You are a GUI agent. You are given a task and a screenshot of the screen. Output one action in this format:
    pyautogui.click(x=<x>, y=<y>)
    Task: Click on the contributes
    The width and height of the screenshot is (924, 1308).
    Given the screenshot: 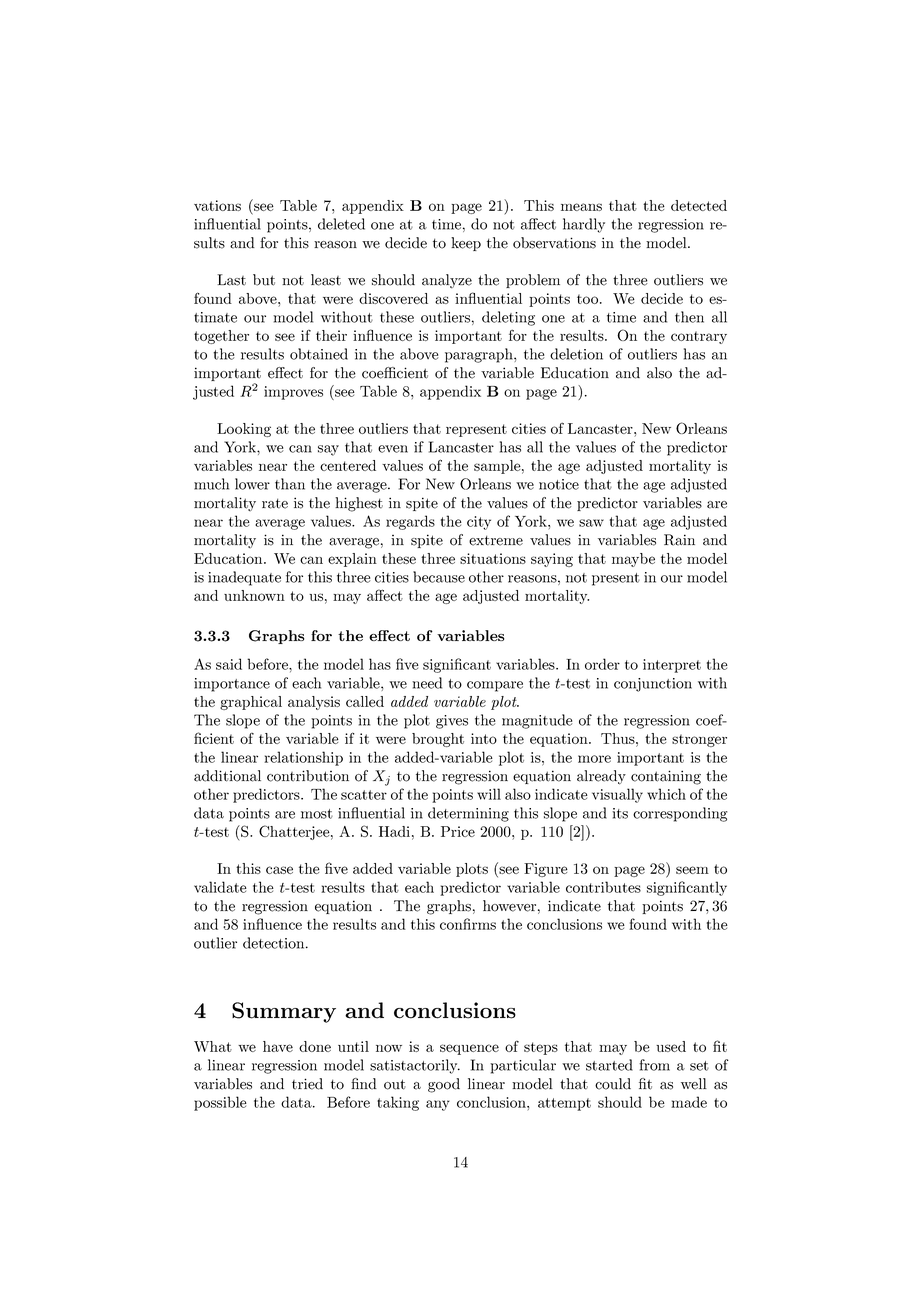 What is the action you would take?
    pyautogui.click(x=603, y=887)
